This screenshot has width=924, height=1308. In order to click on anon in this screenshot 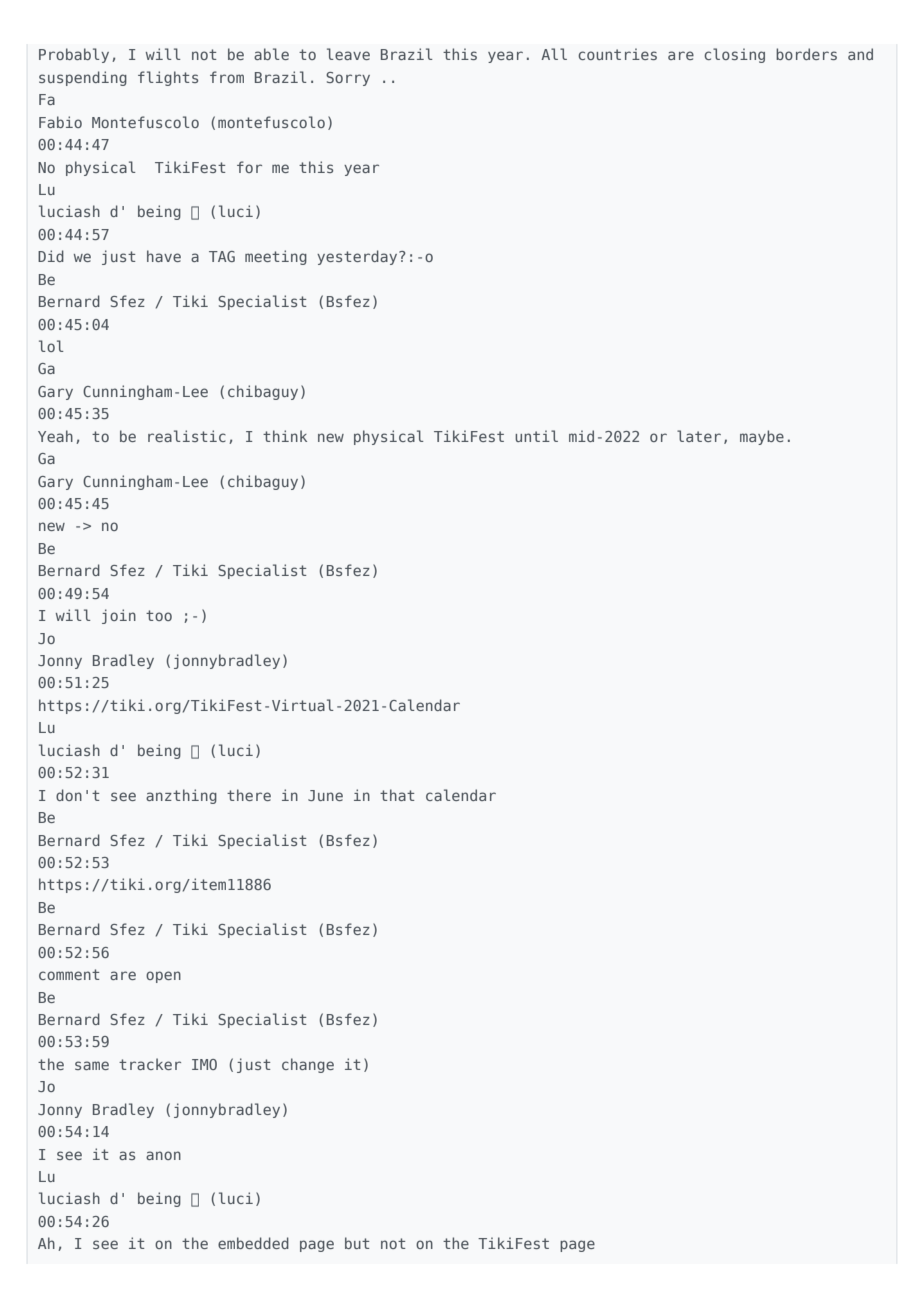, I will do `click(163, 1155)`.
